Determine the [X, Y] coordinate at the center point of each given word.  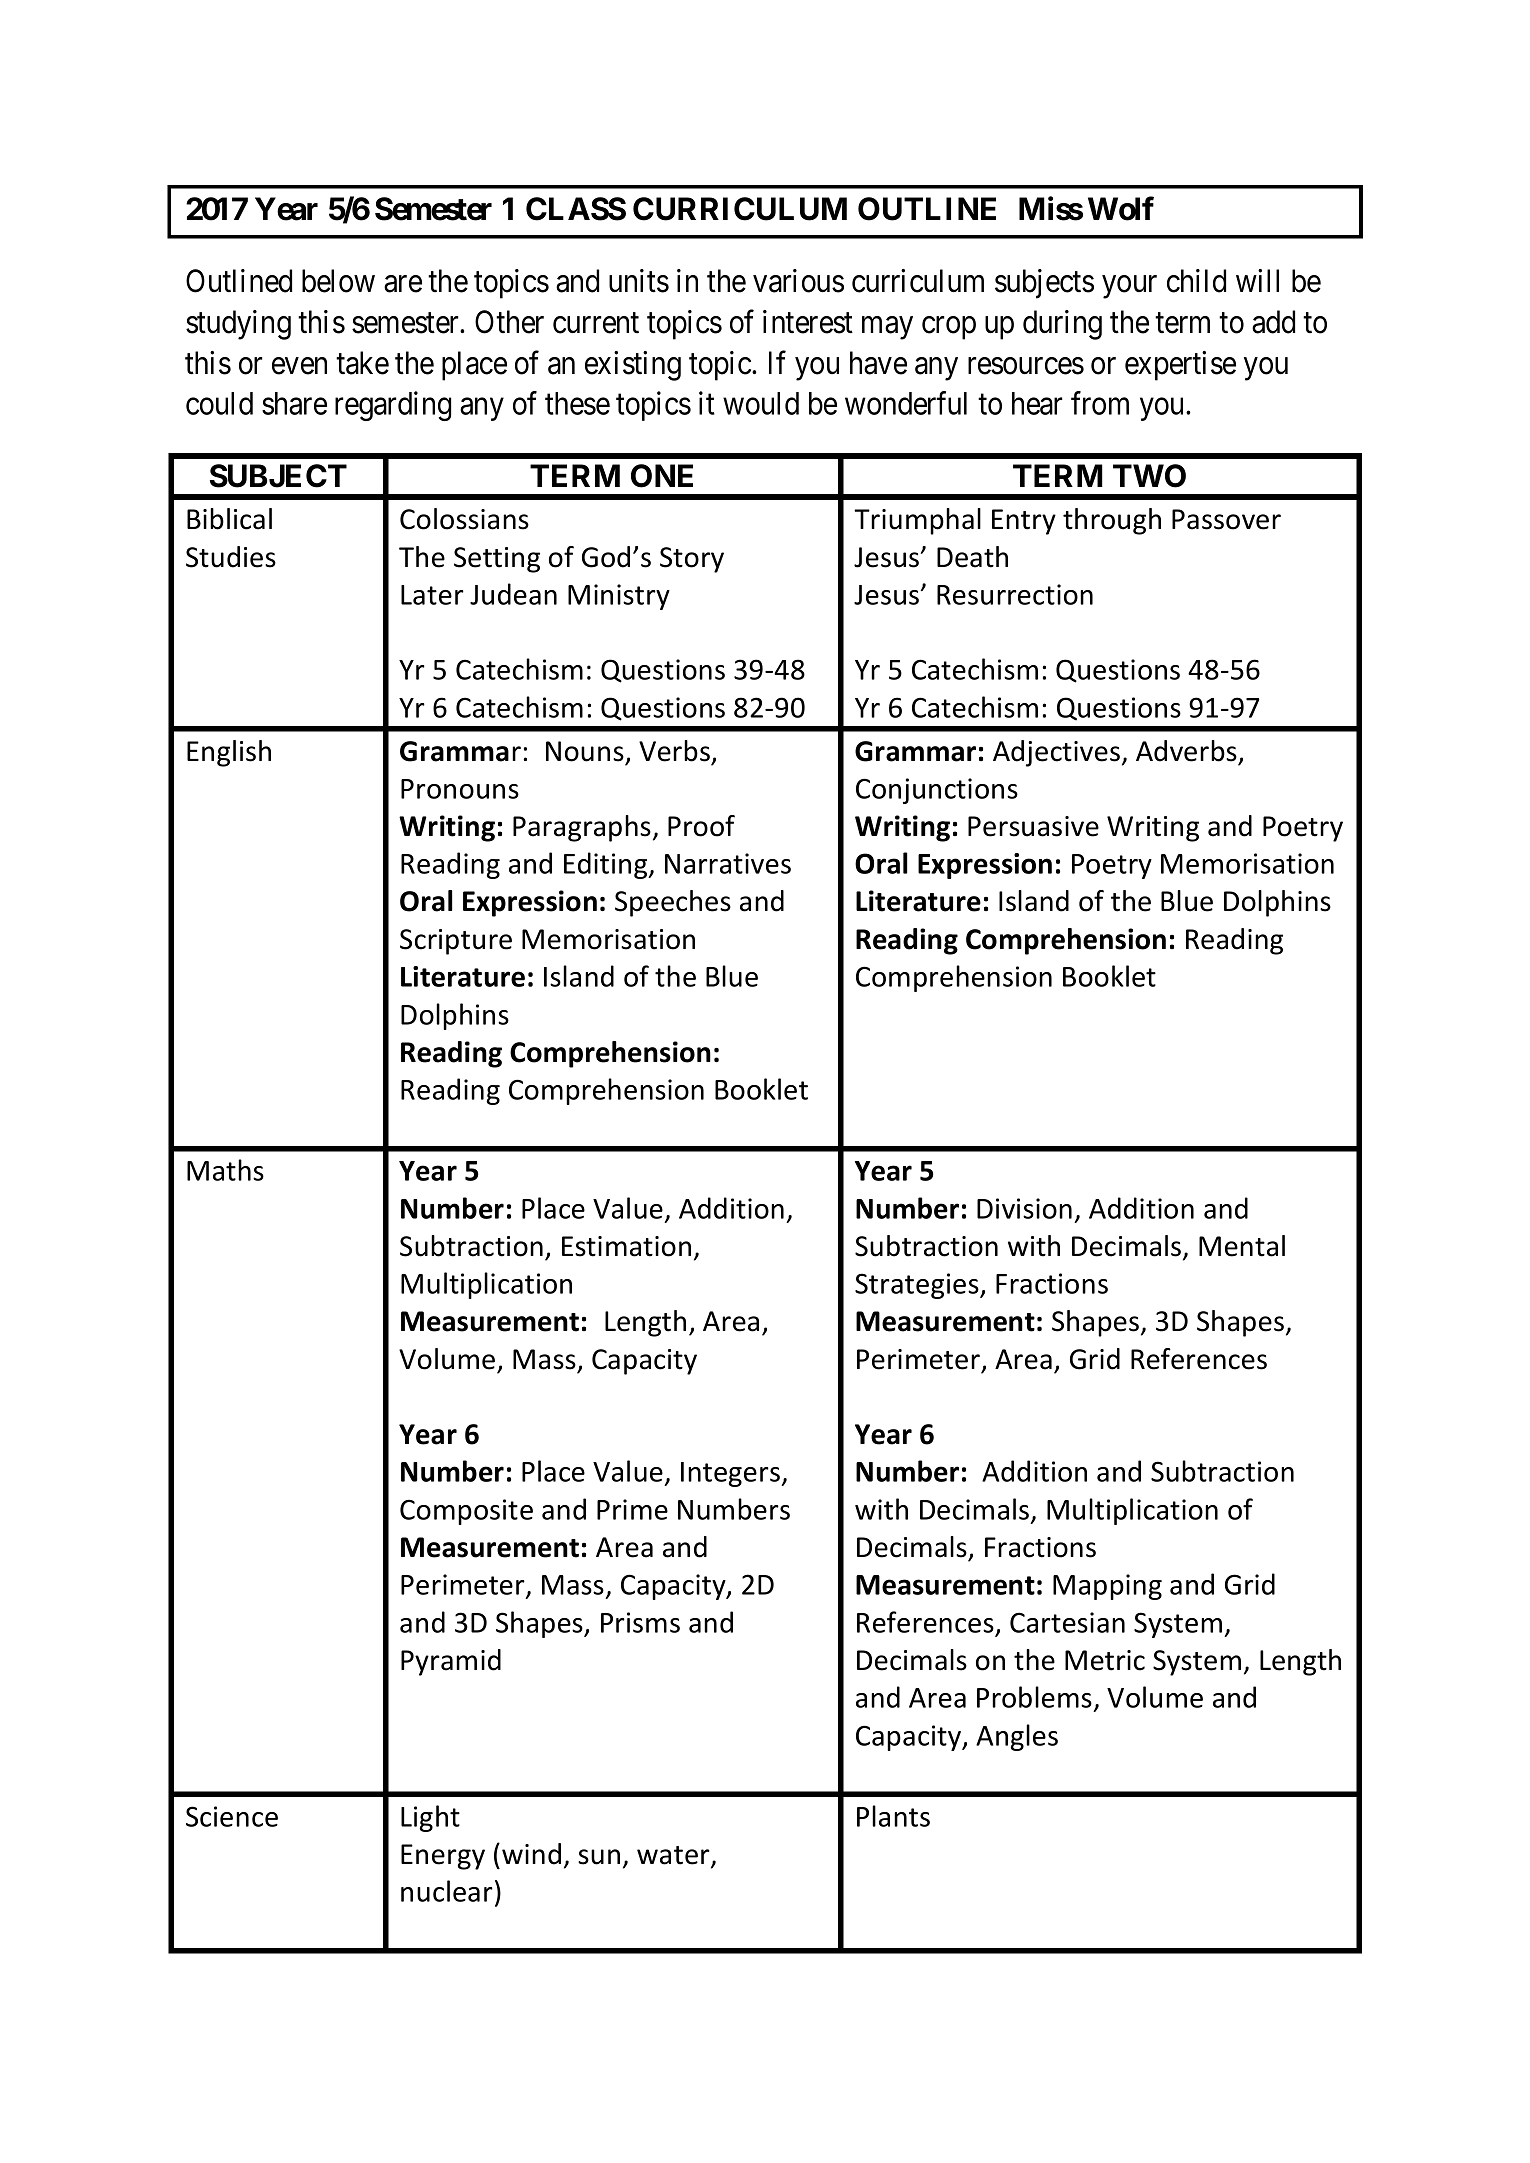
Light [430, 1818]
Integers [731, 1474]
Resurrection [1015, 594]
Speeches [673, 903]
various [798, 281]
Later [432, 595]
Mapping [1107, 1587]
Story [692, 560]
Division [1024, 1208]
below [338, 281]
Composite [466, 1512]
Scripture [456, 942]
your [1129, 287]
